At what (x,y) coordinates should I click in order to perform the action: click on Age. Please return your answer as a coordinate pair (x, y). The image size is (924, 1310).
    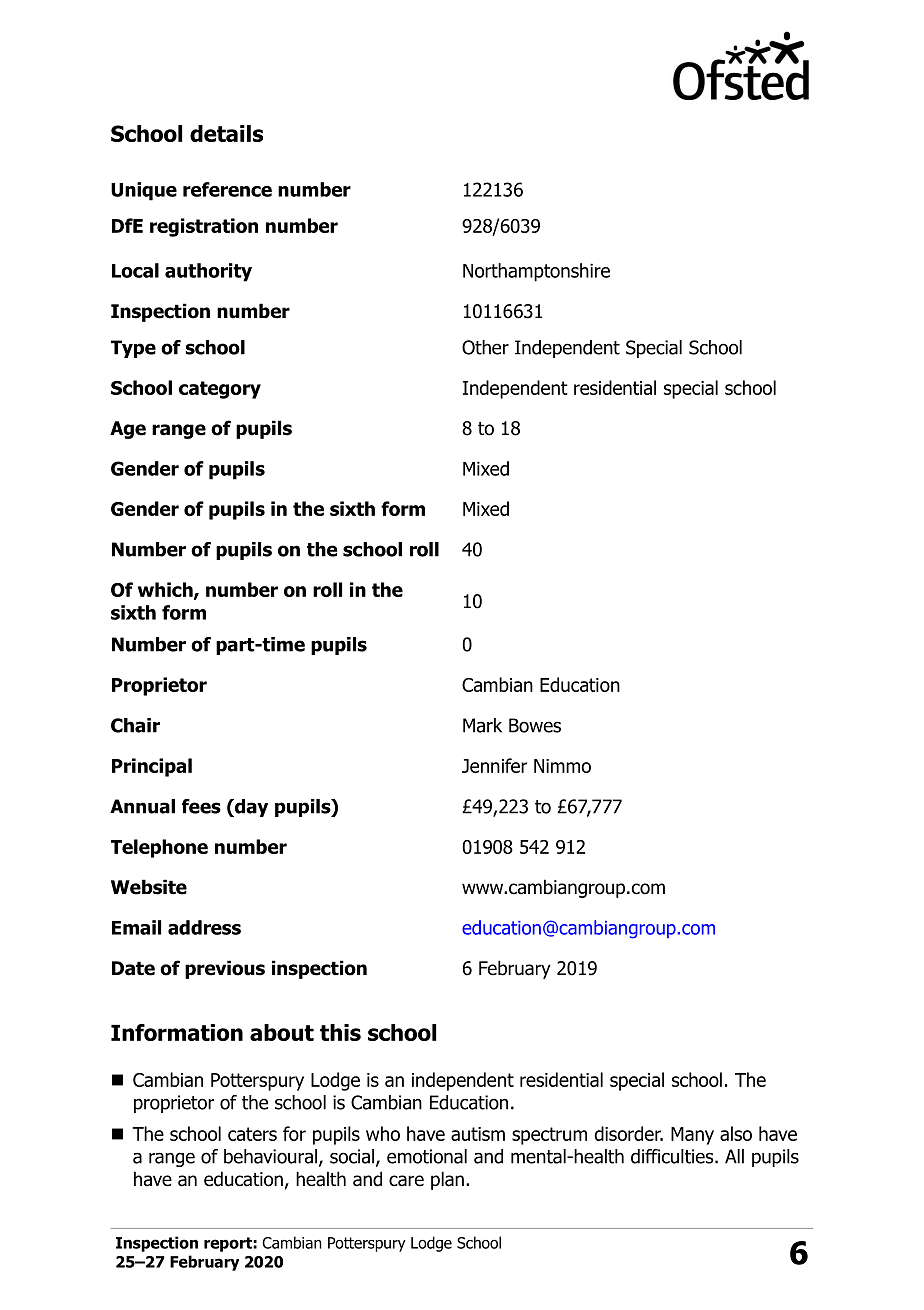
    Looking at the image, I should click on (128, 430).
